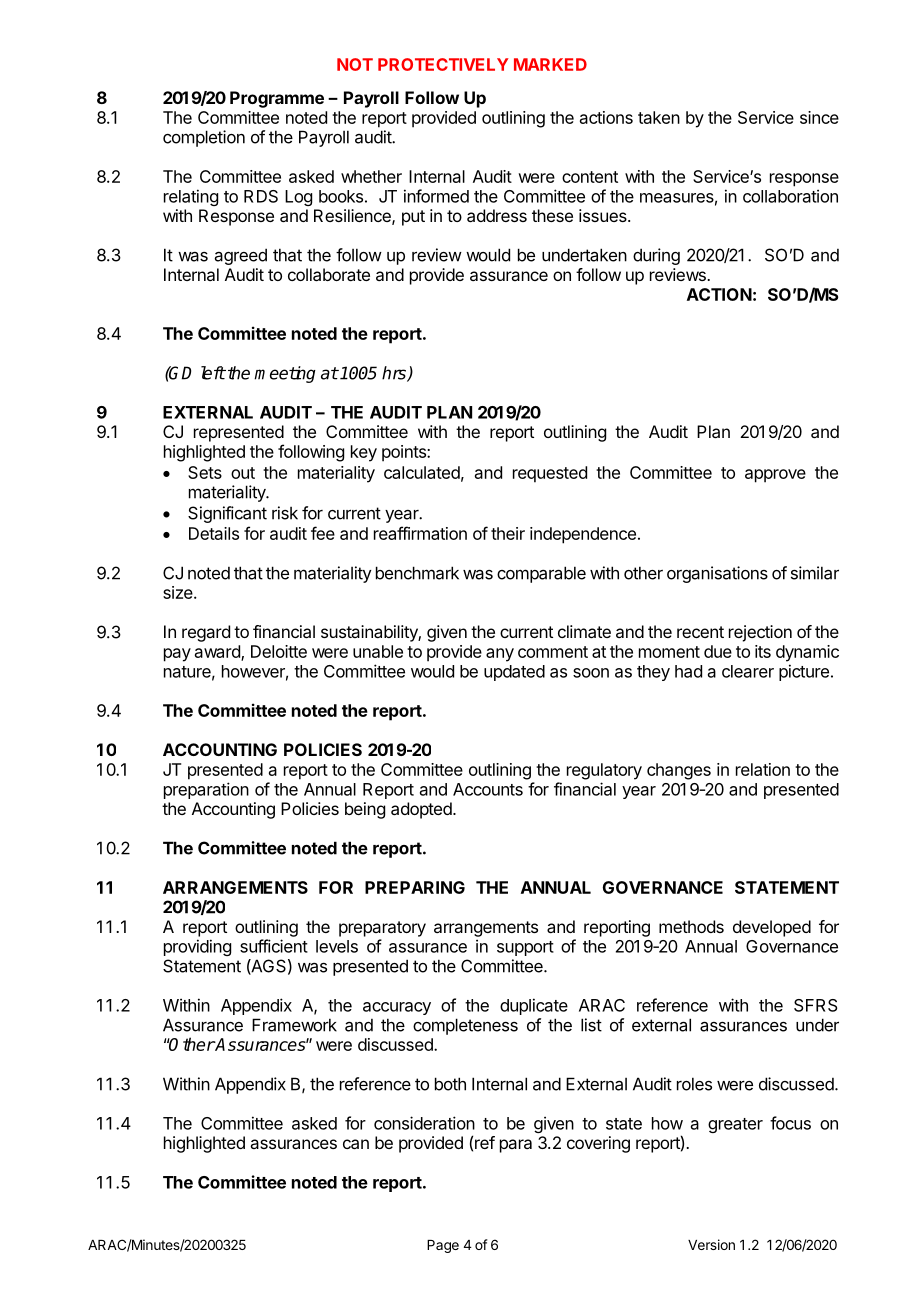 The image size is (924, 1308). Describe the element at coordinates (550, 64) in the screenshot. I see `MARKED` at that location.
